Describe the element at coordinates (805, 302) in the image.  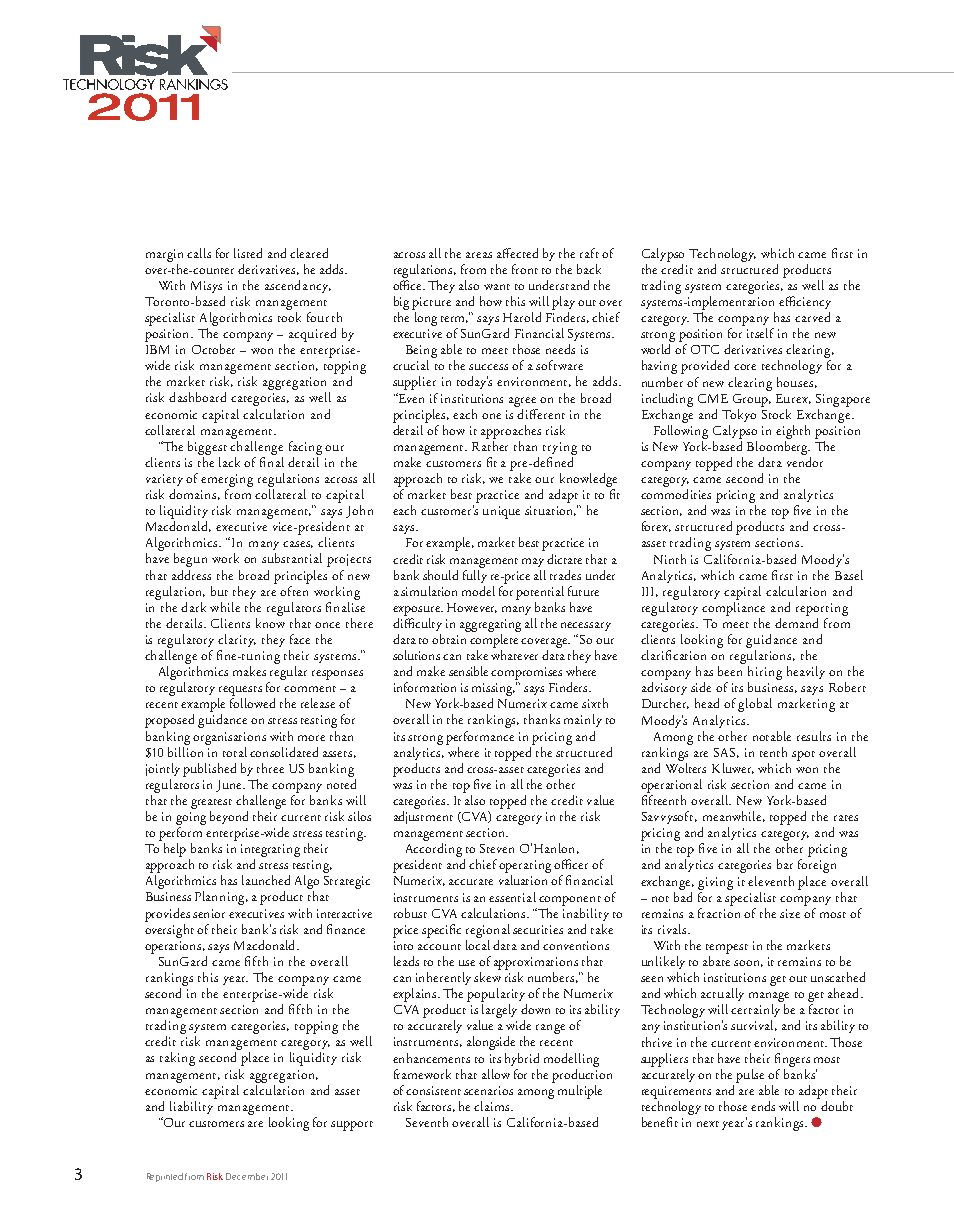
I see `efficiency` at that location.
